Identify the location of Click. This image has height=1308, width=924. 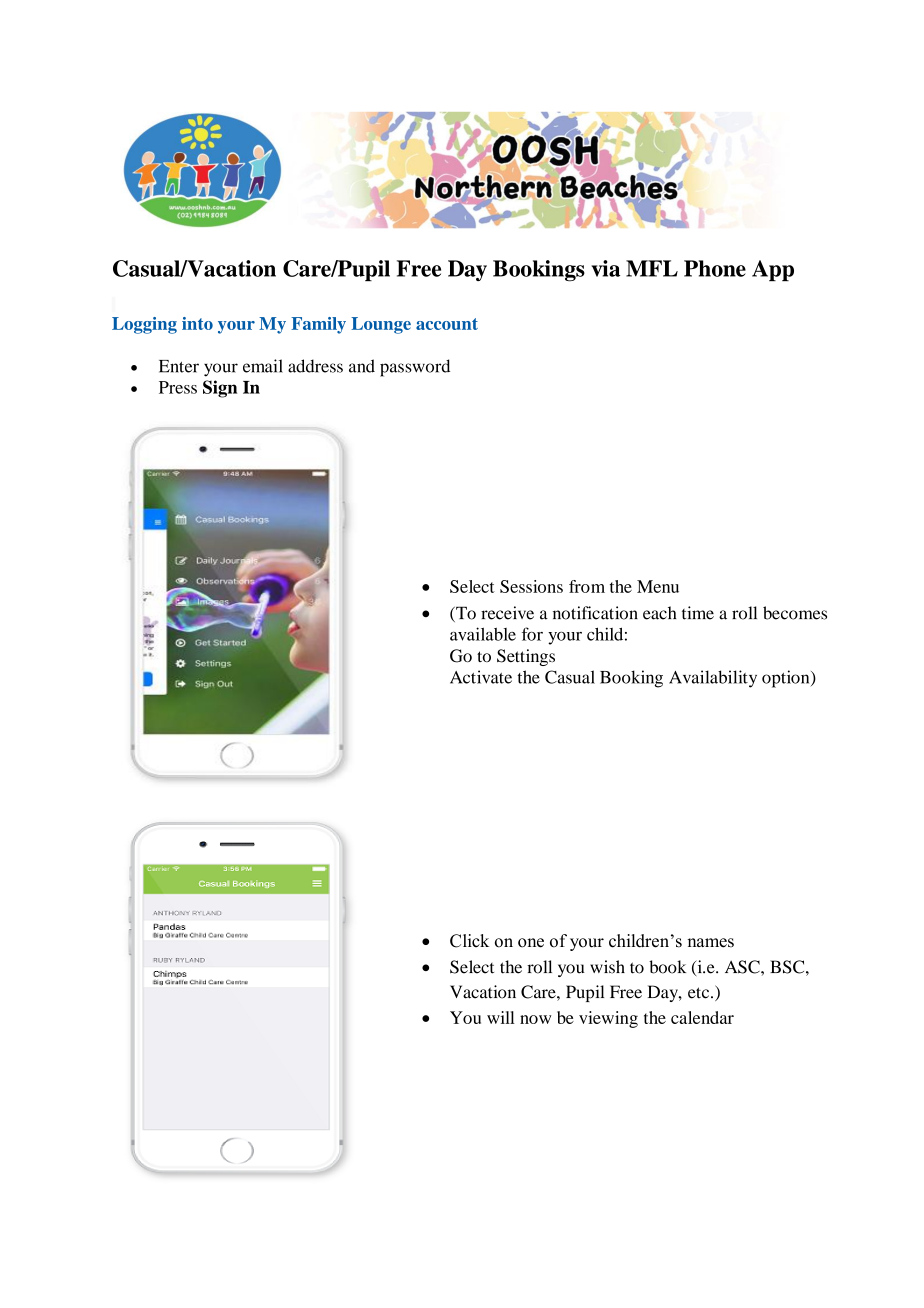
(469, 941).
